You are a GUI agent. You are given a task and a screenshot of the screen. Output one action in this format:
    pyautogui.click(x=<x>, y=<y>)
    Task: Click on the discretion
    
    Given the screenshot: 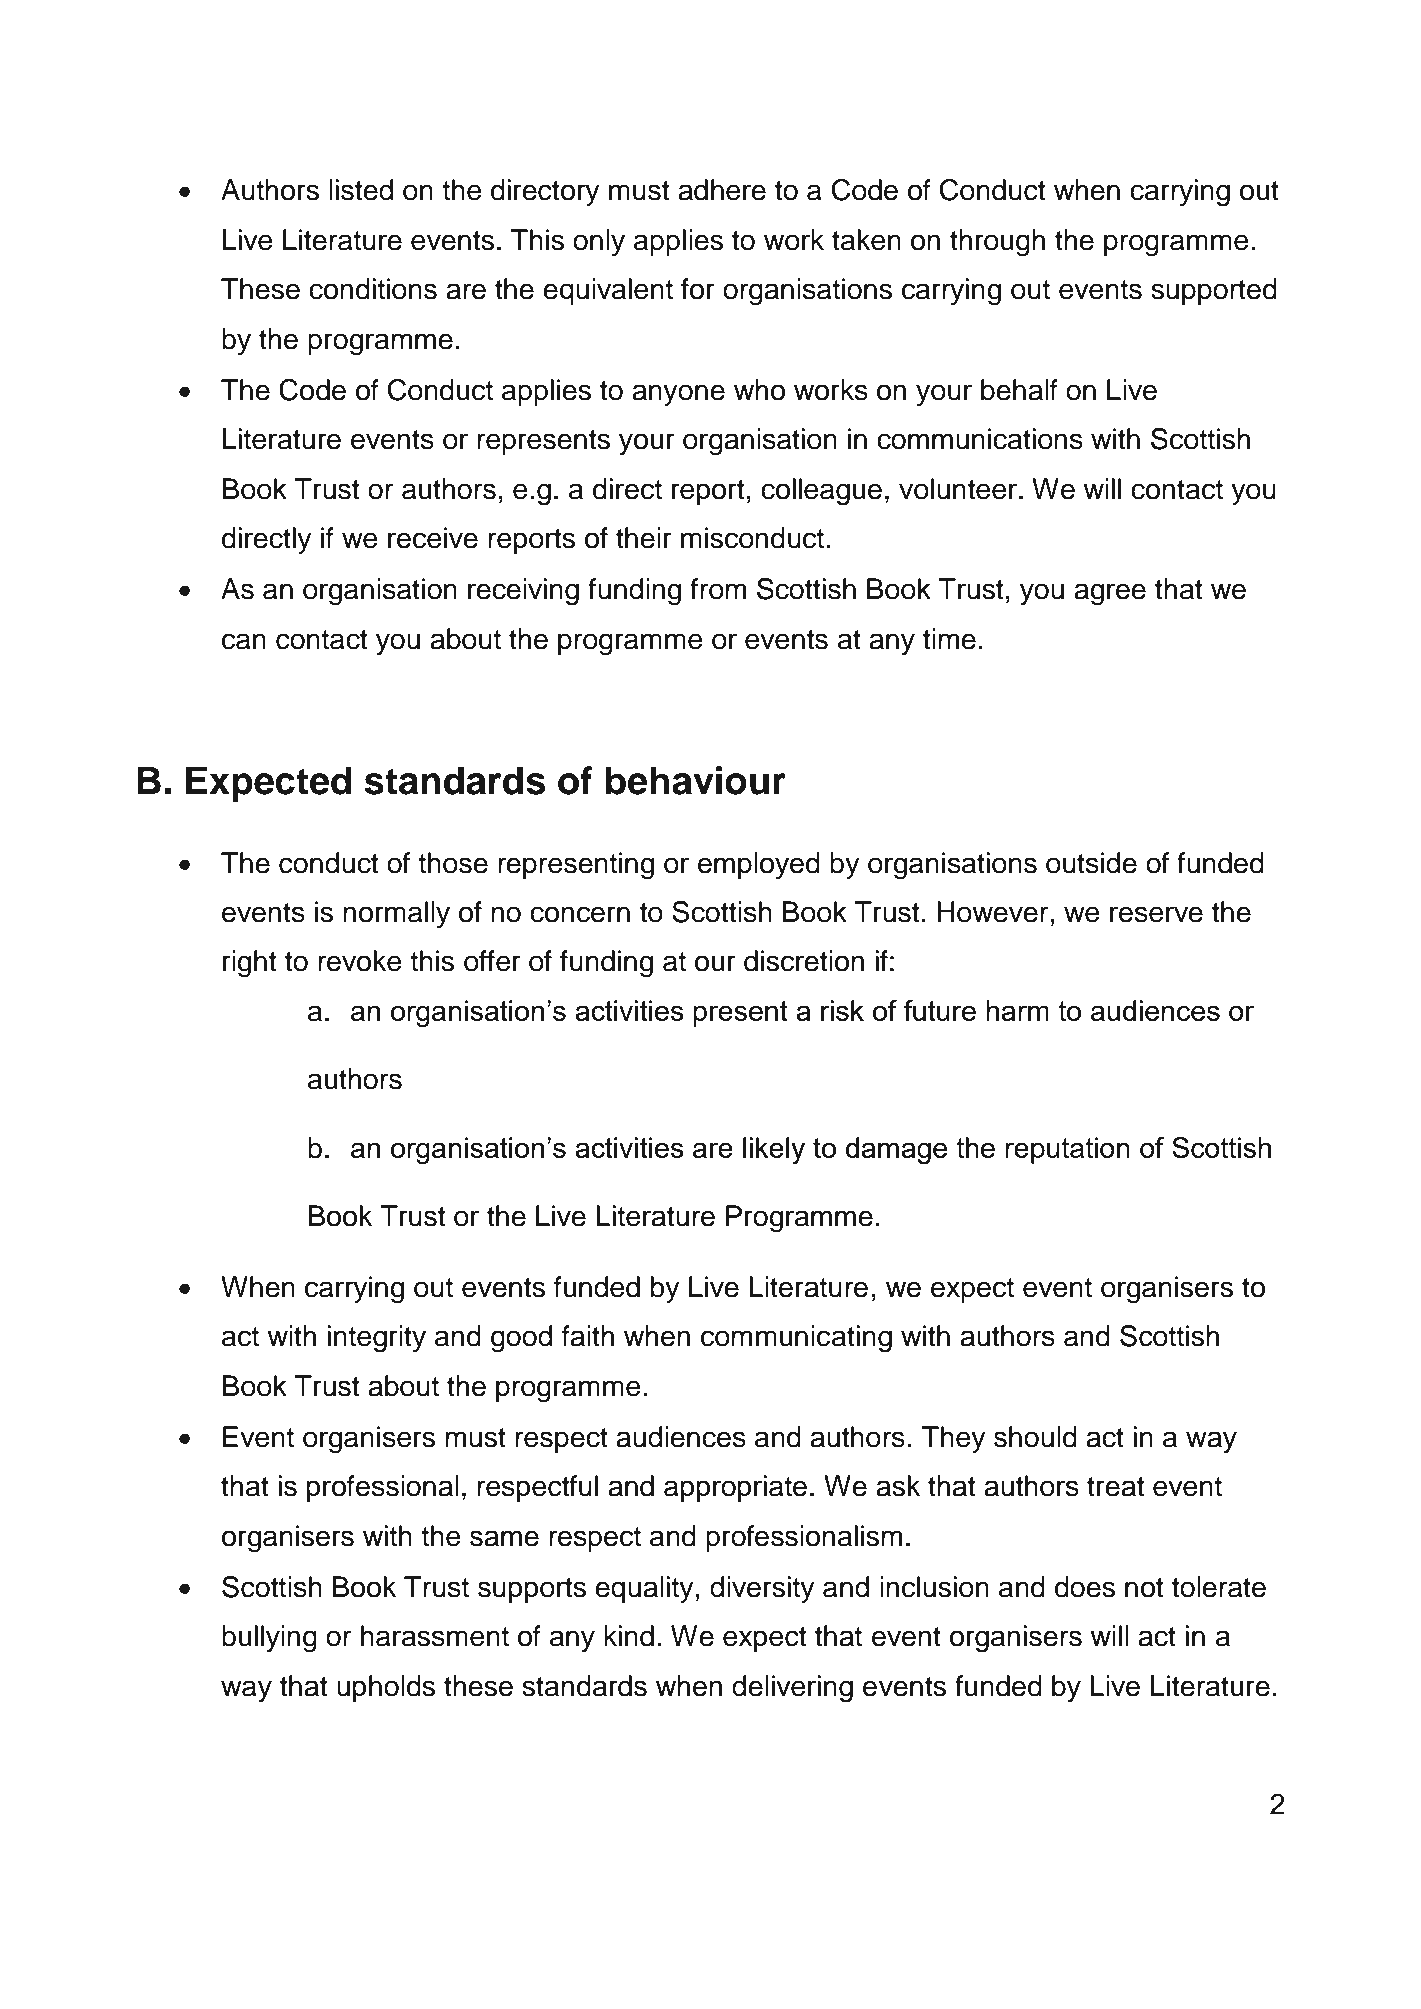 What is the action you would take?
    pyautogui.click(x=804, y=961)
